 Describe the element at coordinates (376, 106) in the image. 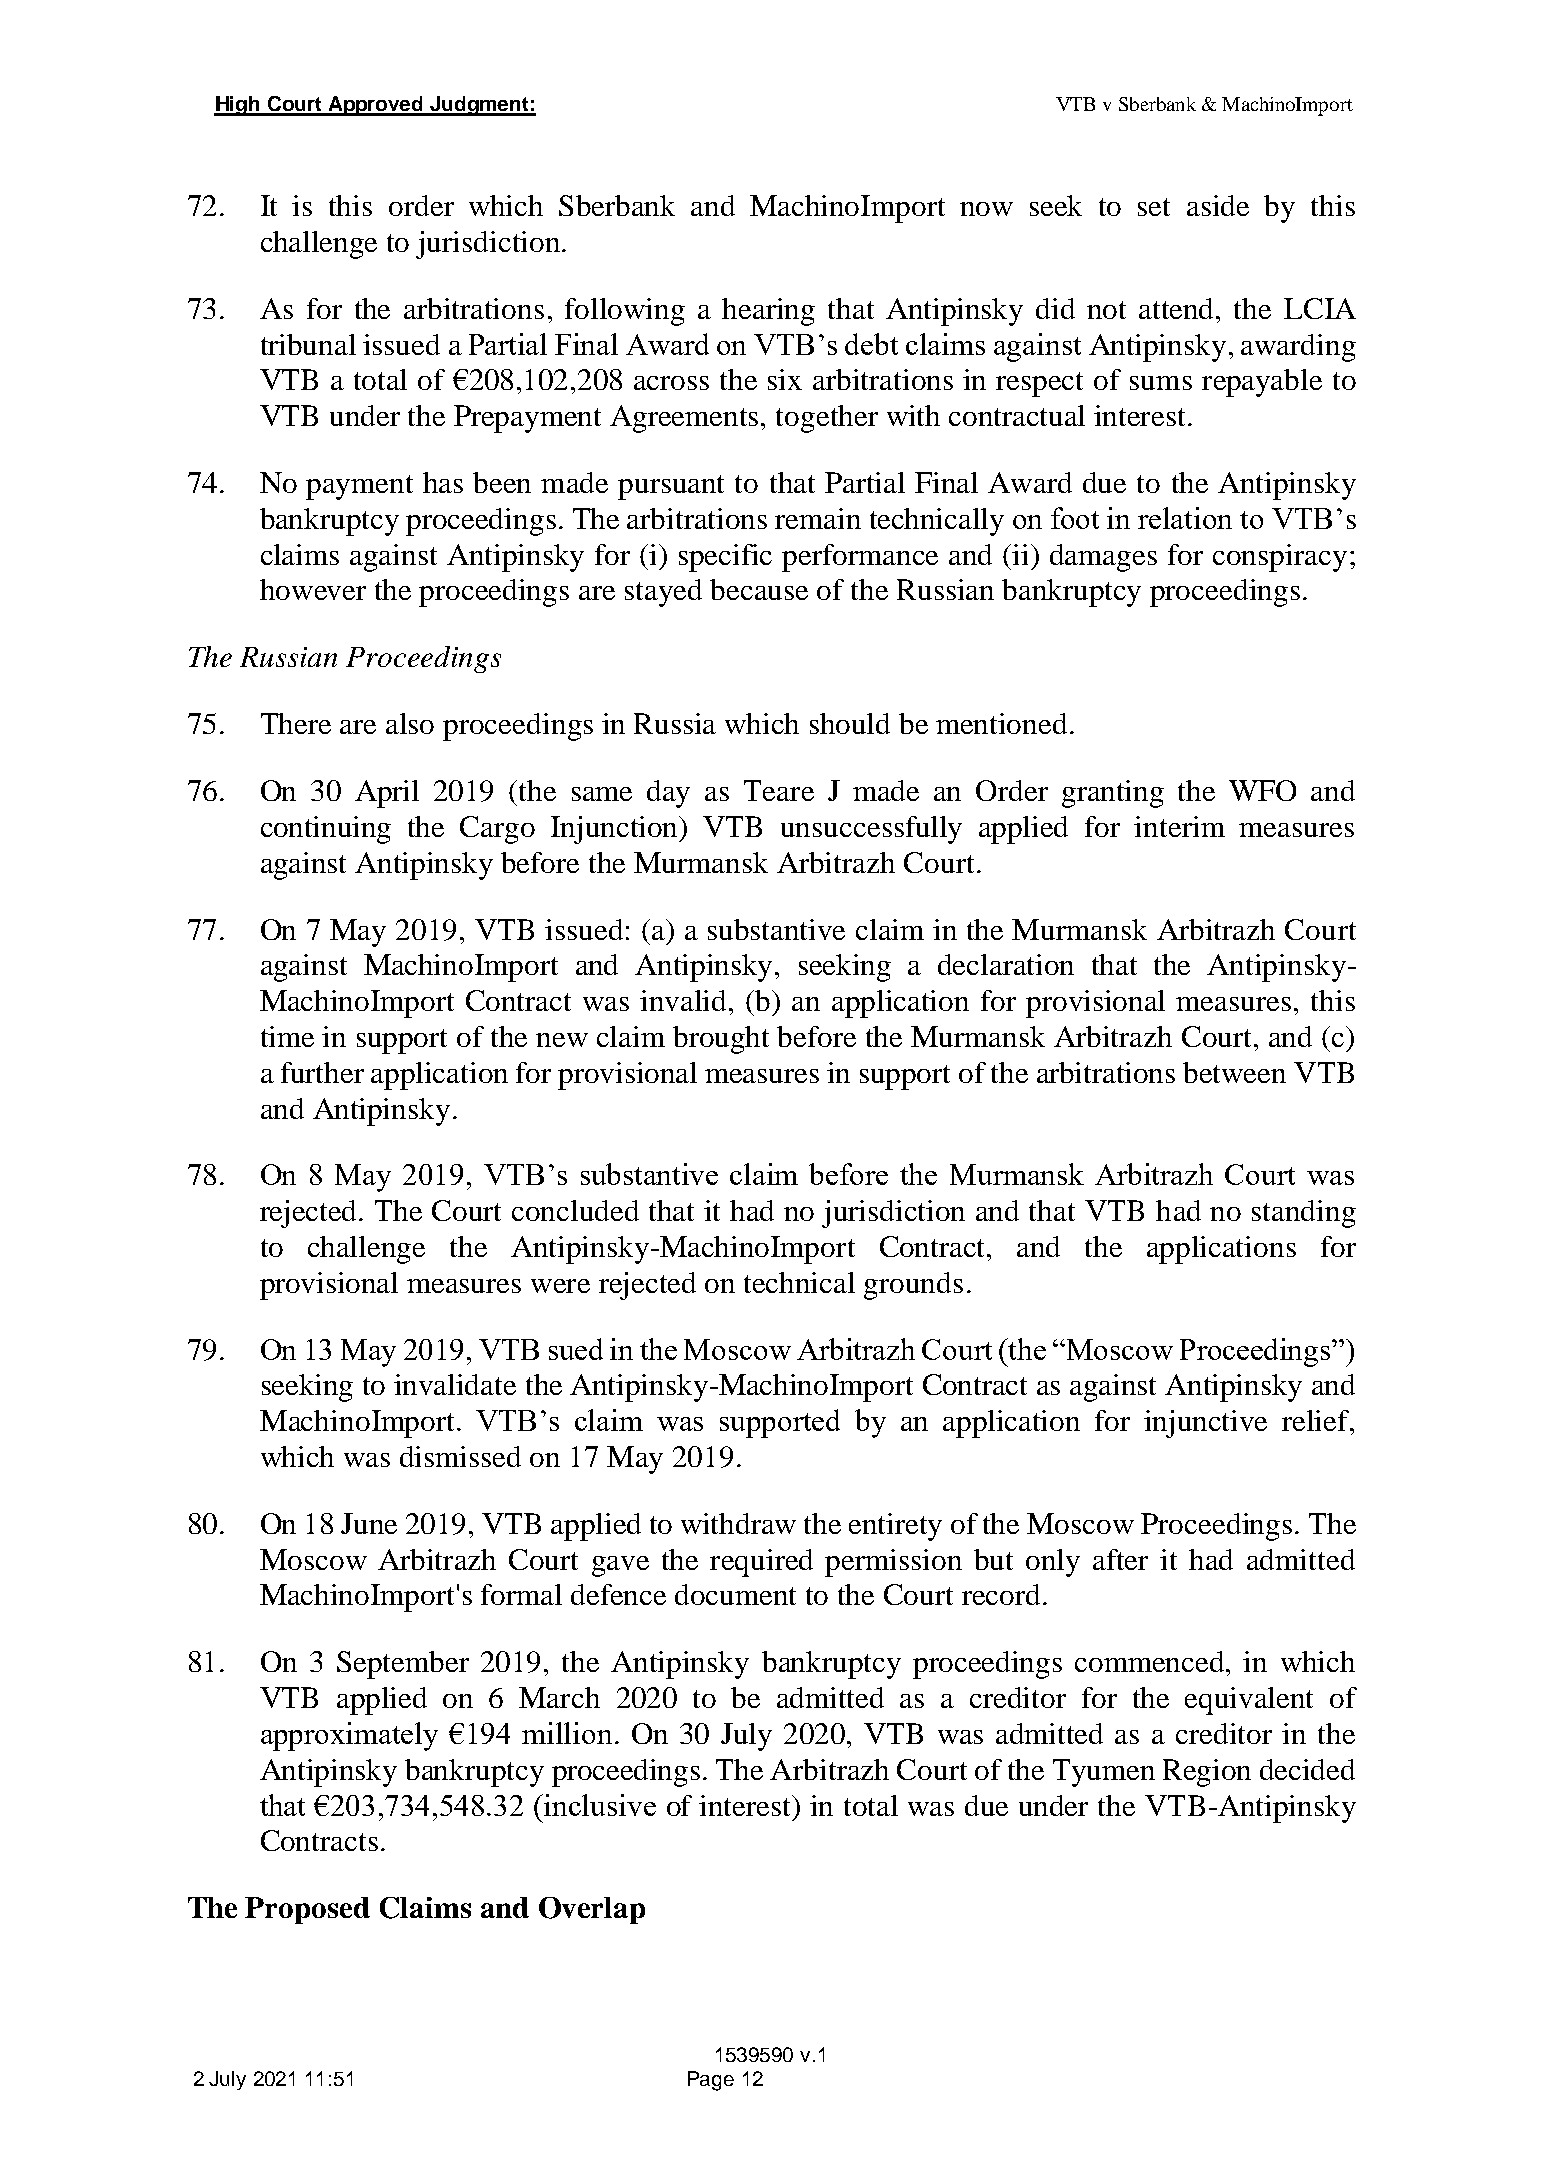

I see `Approved` at that location.
